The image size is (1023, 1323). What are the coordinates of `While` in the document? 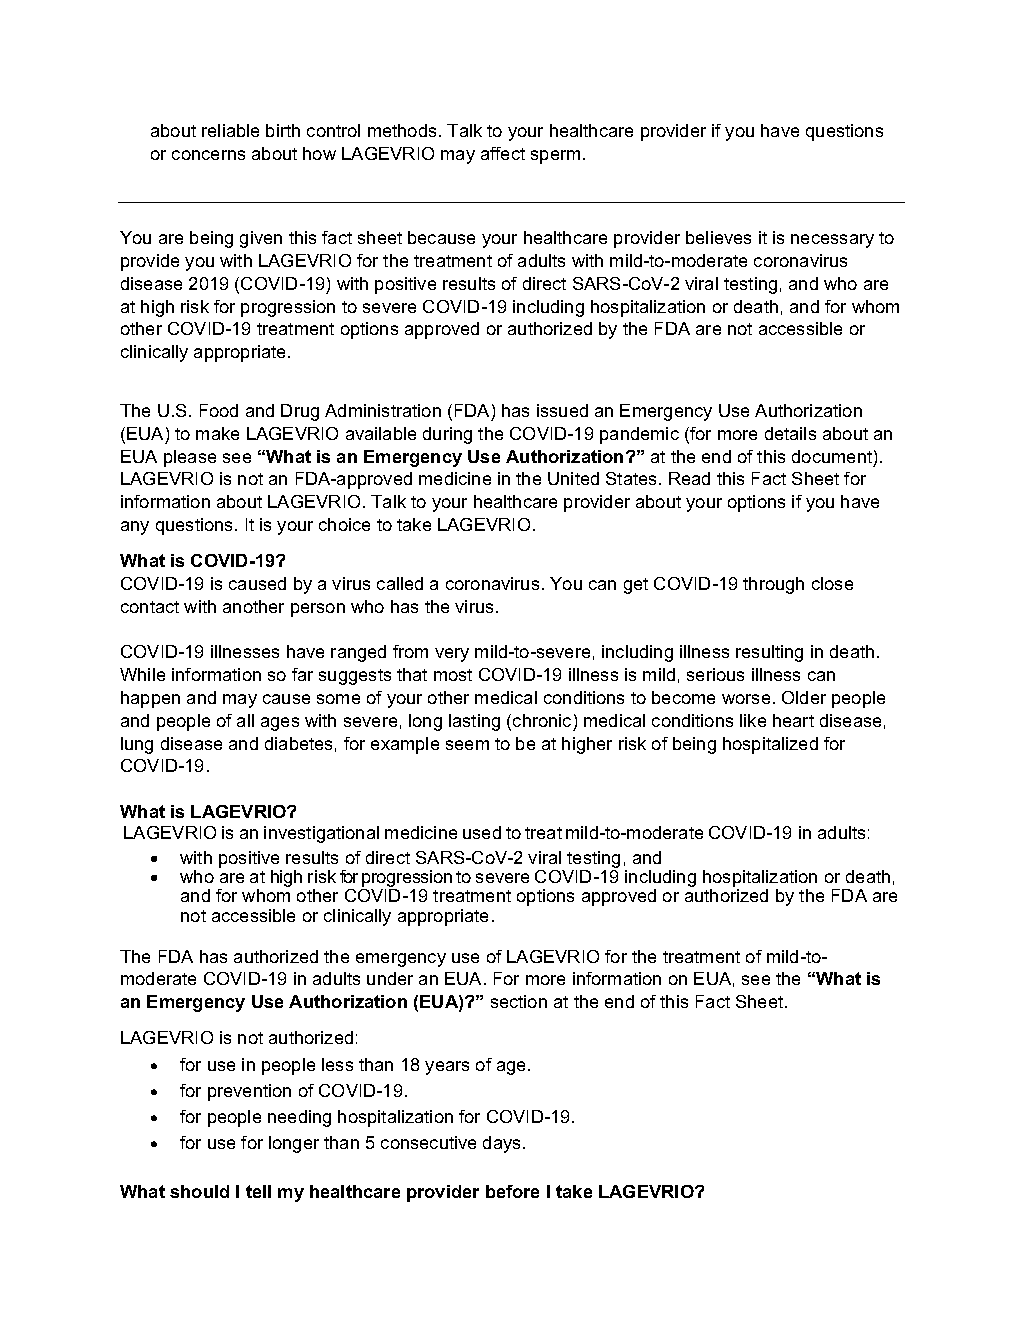 It's located at (142, 674).
